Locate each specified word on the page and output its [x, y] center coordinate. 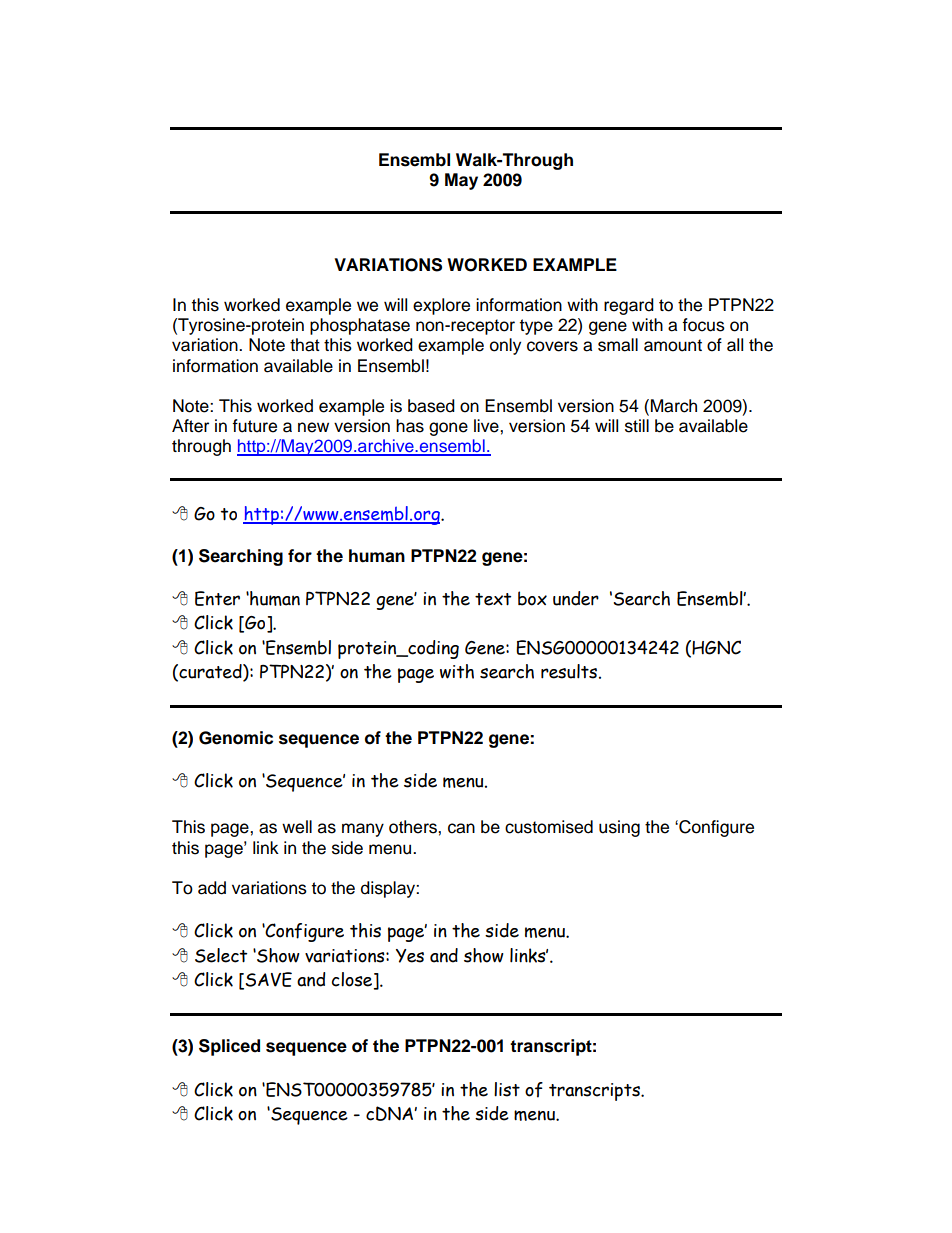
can [461, 828]
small [618, 345]
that [305, 345]
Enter [217, 598]
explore [441, 306]
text [493, 599]
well [297, 827]
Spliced [229, 1047]
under [576, 598]
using [619, 828]
